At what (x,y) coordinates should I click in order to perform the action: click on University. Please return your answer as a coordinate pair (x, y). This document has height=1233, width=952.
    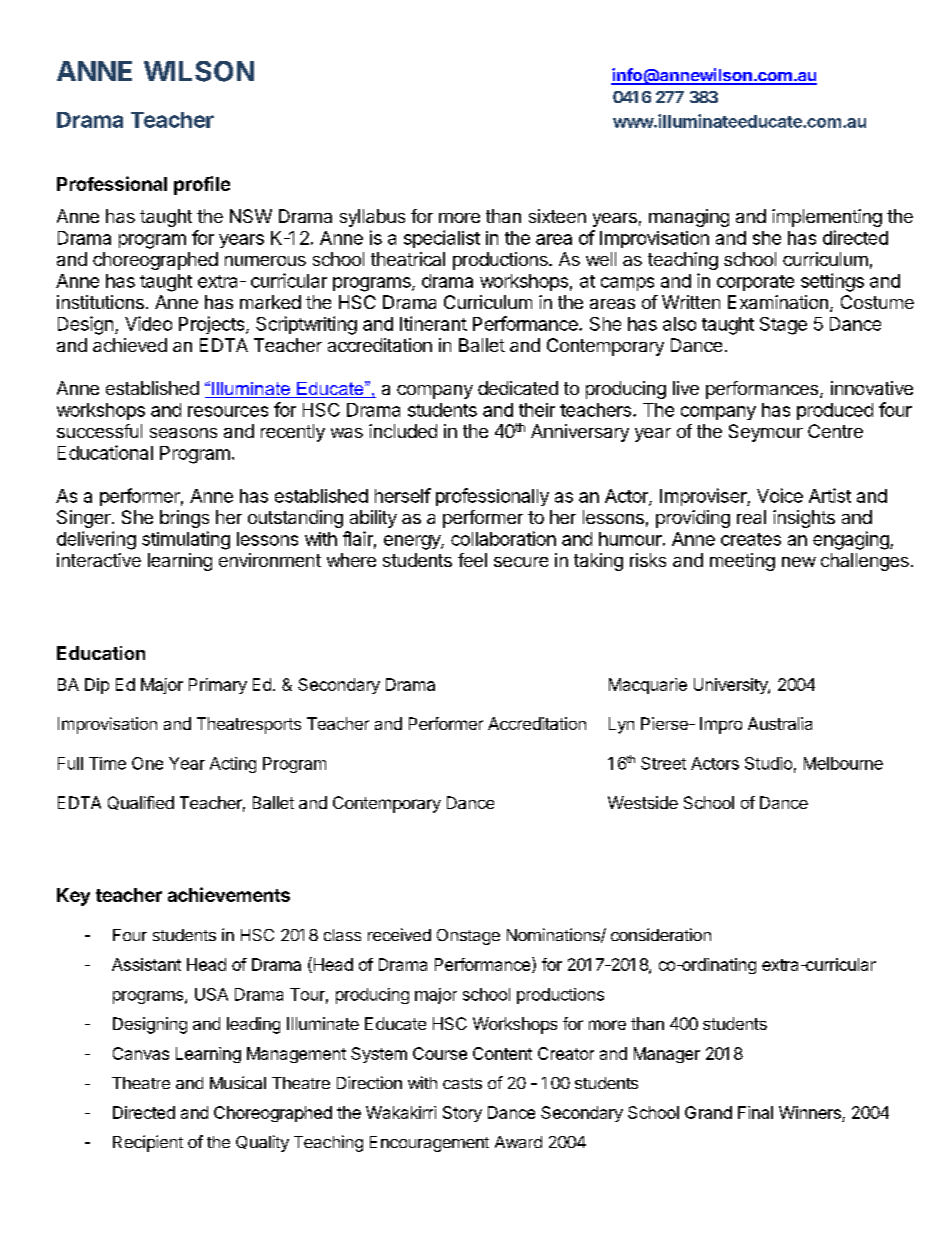
    Looking at the image, I should click on (731, 686).
